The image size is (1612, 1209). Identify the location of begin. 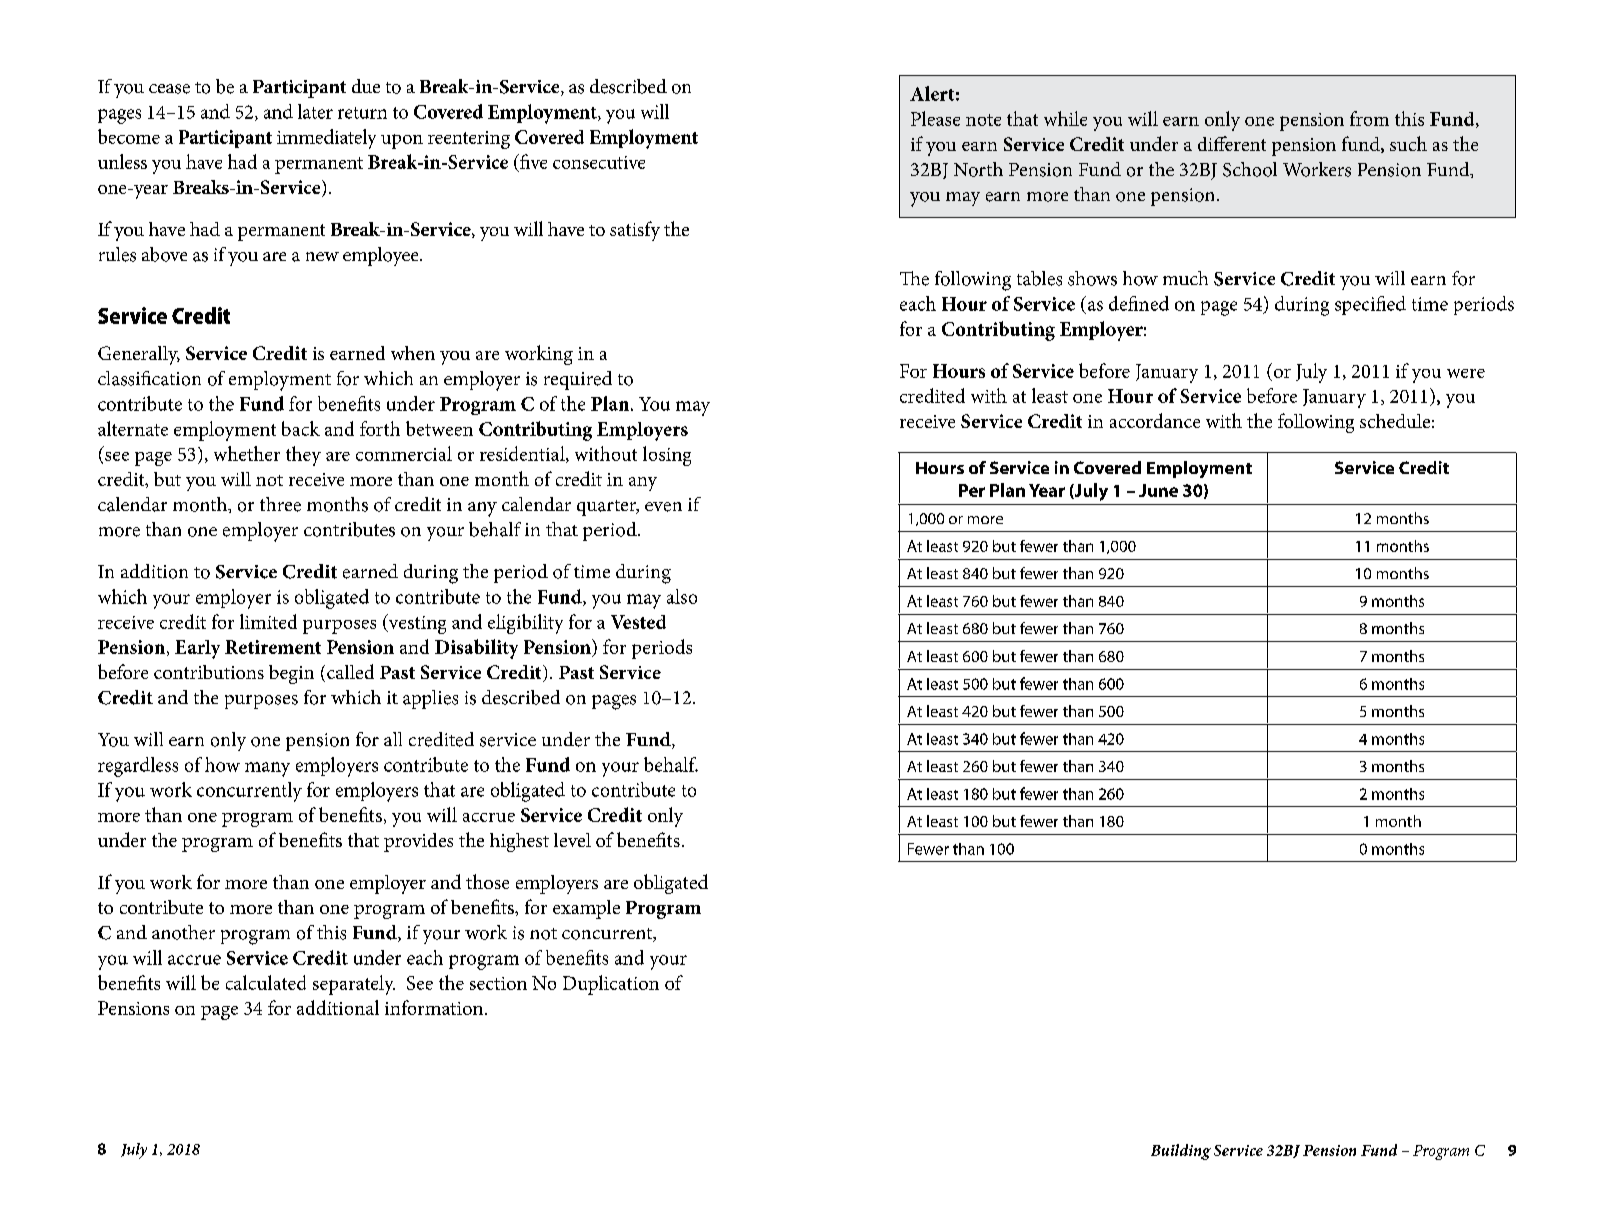
(291, 674).
